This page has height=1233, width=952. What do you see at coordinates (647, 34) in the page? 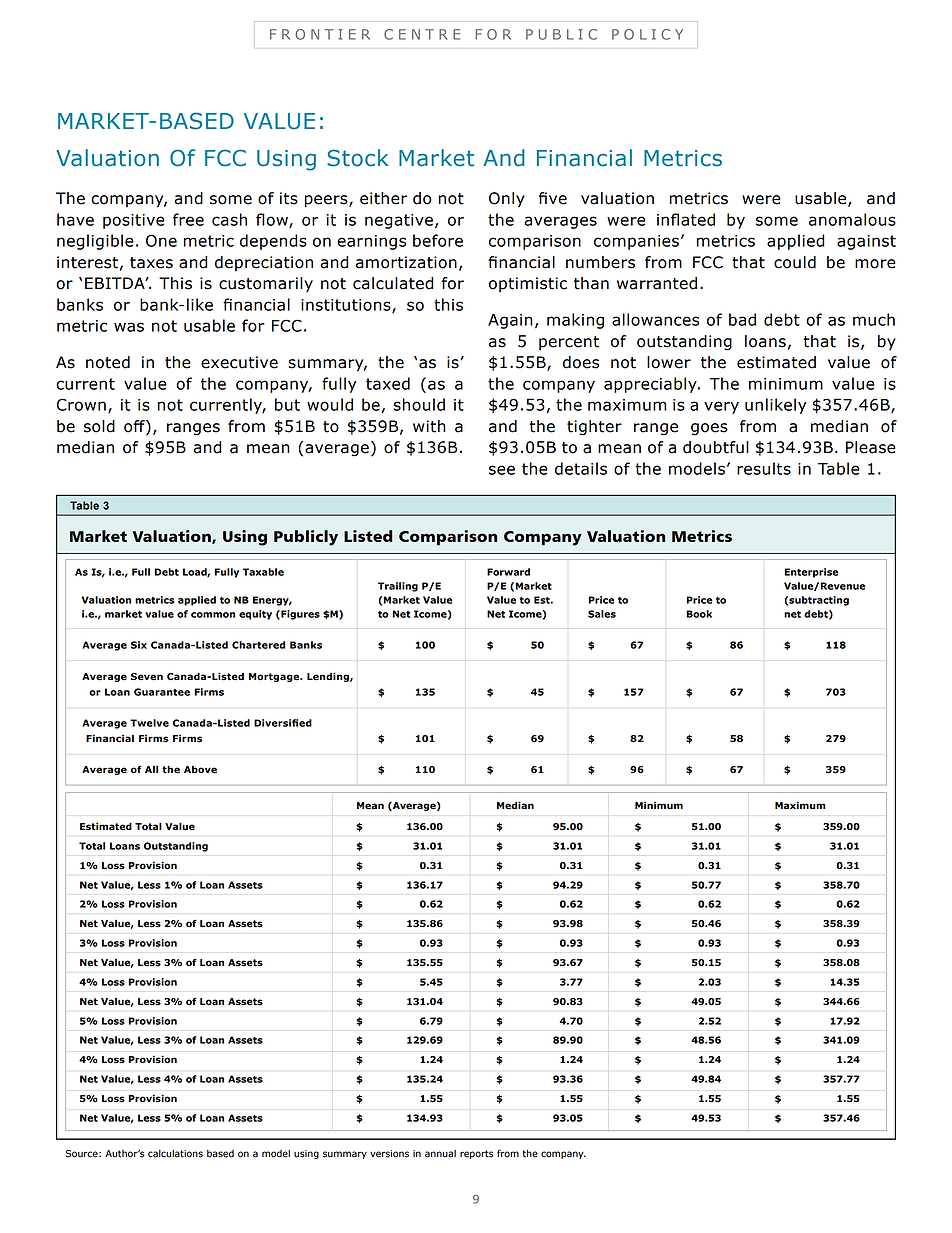
I see `POLICY` at bounding box center [647, 34].
